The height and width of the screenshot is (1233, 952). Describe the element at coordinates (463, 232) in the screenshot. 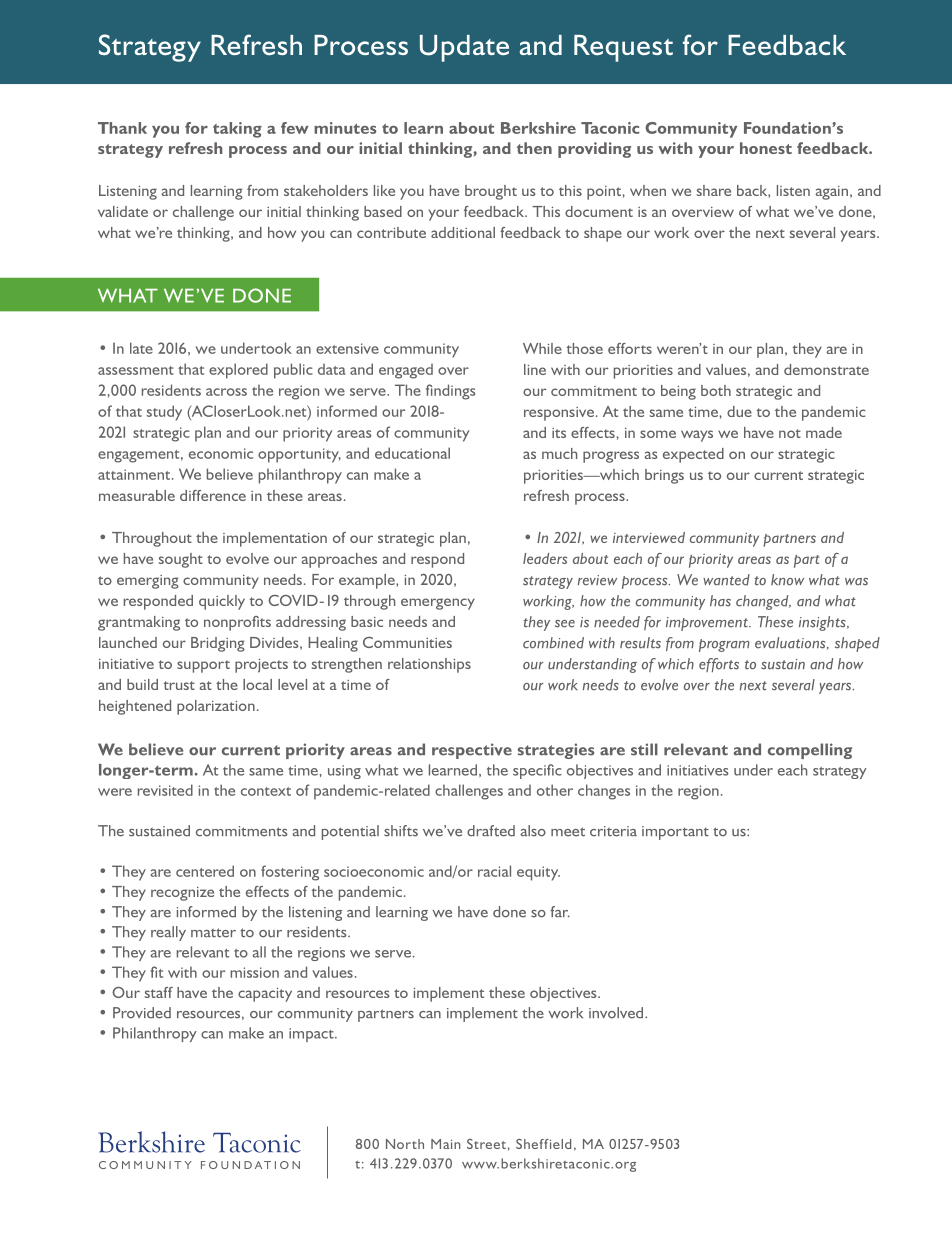

I see `additional` at that location.
